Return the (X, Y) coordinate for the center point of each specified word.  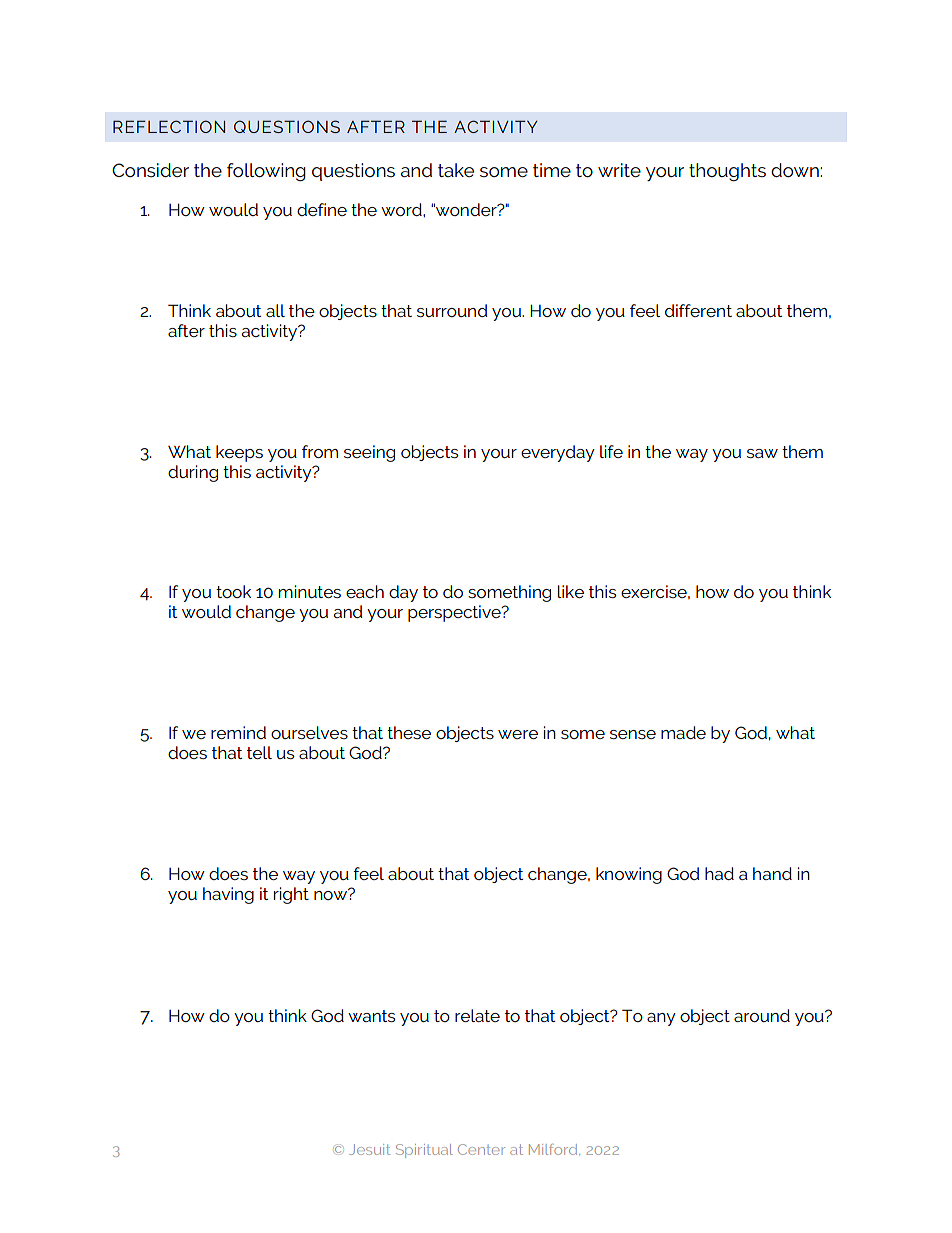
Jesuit (369, 1149)
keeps (239, 453)
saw (762, 453)
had (719, 873)
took (233, 591)
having (228, 895)
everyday (558, 453)
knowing (629, 875)
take (456, 170)
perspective (455, 613)
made (683, 732)
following (266, 172)
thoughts (727, 172)
